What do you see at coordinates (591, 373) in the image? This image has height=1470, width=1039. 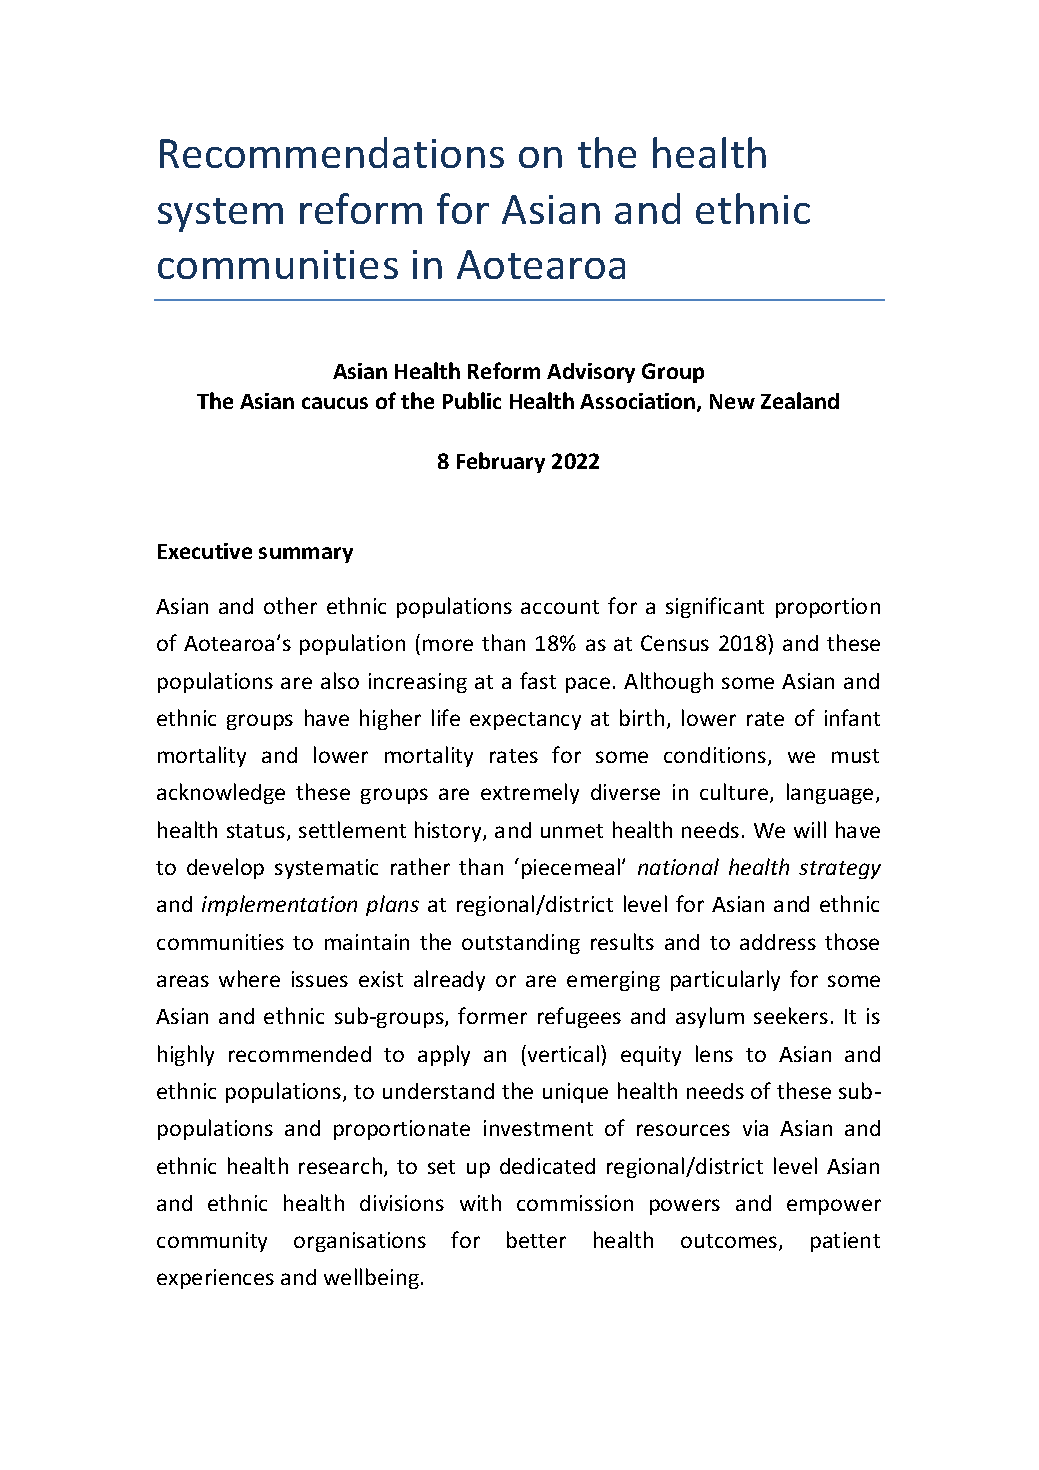 I see `Advisory` at bounding box center [591, 373].
